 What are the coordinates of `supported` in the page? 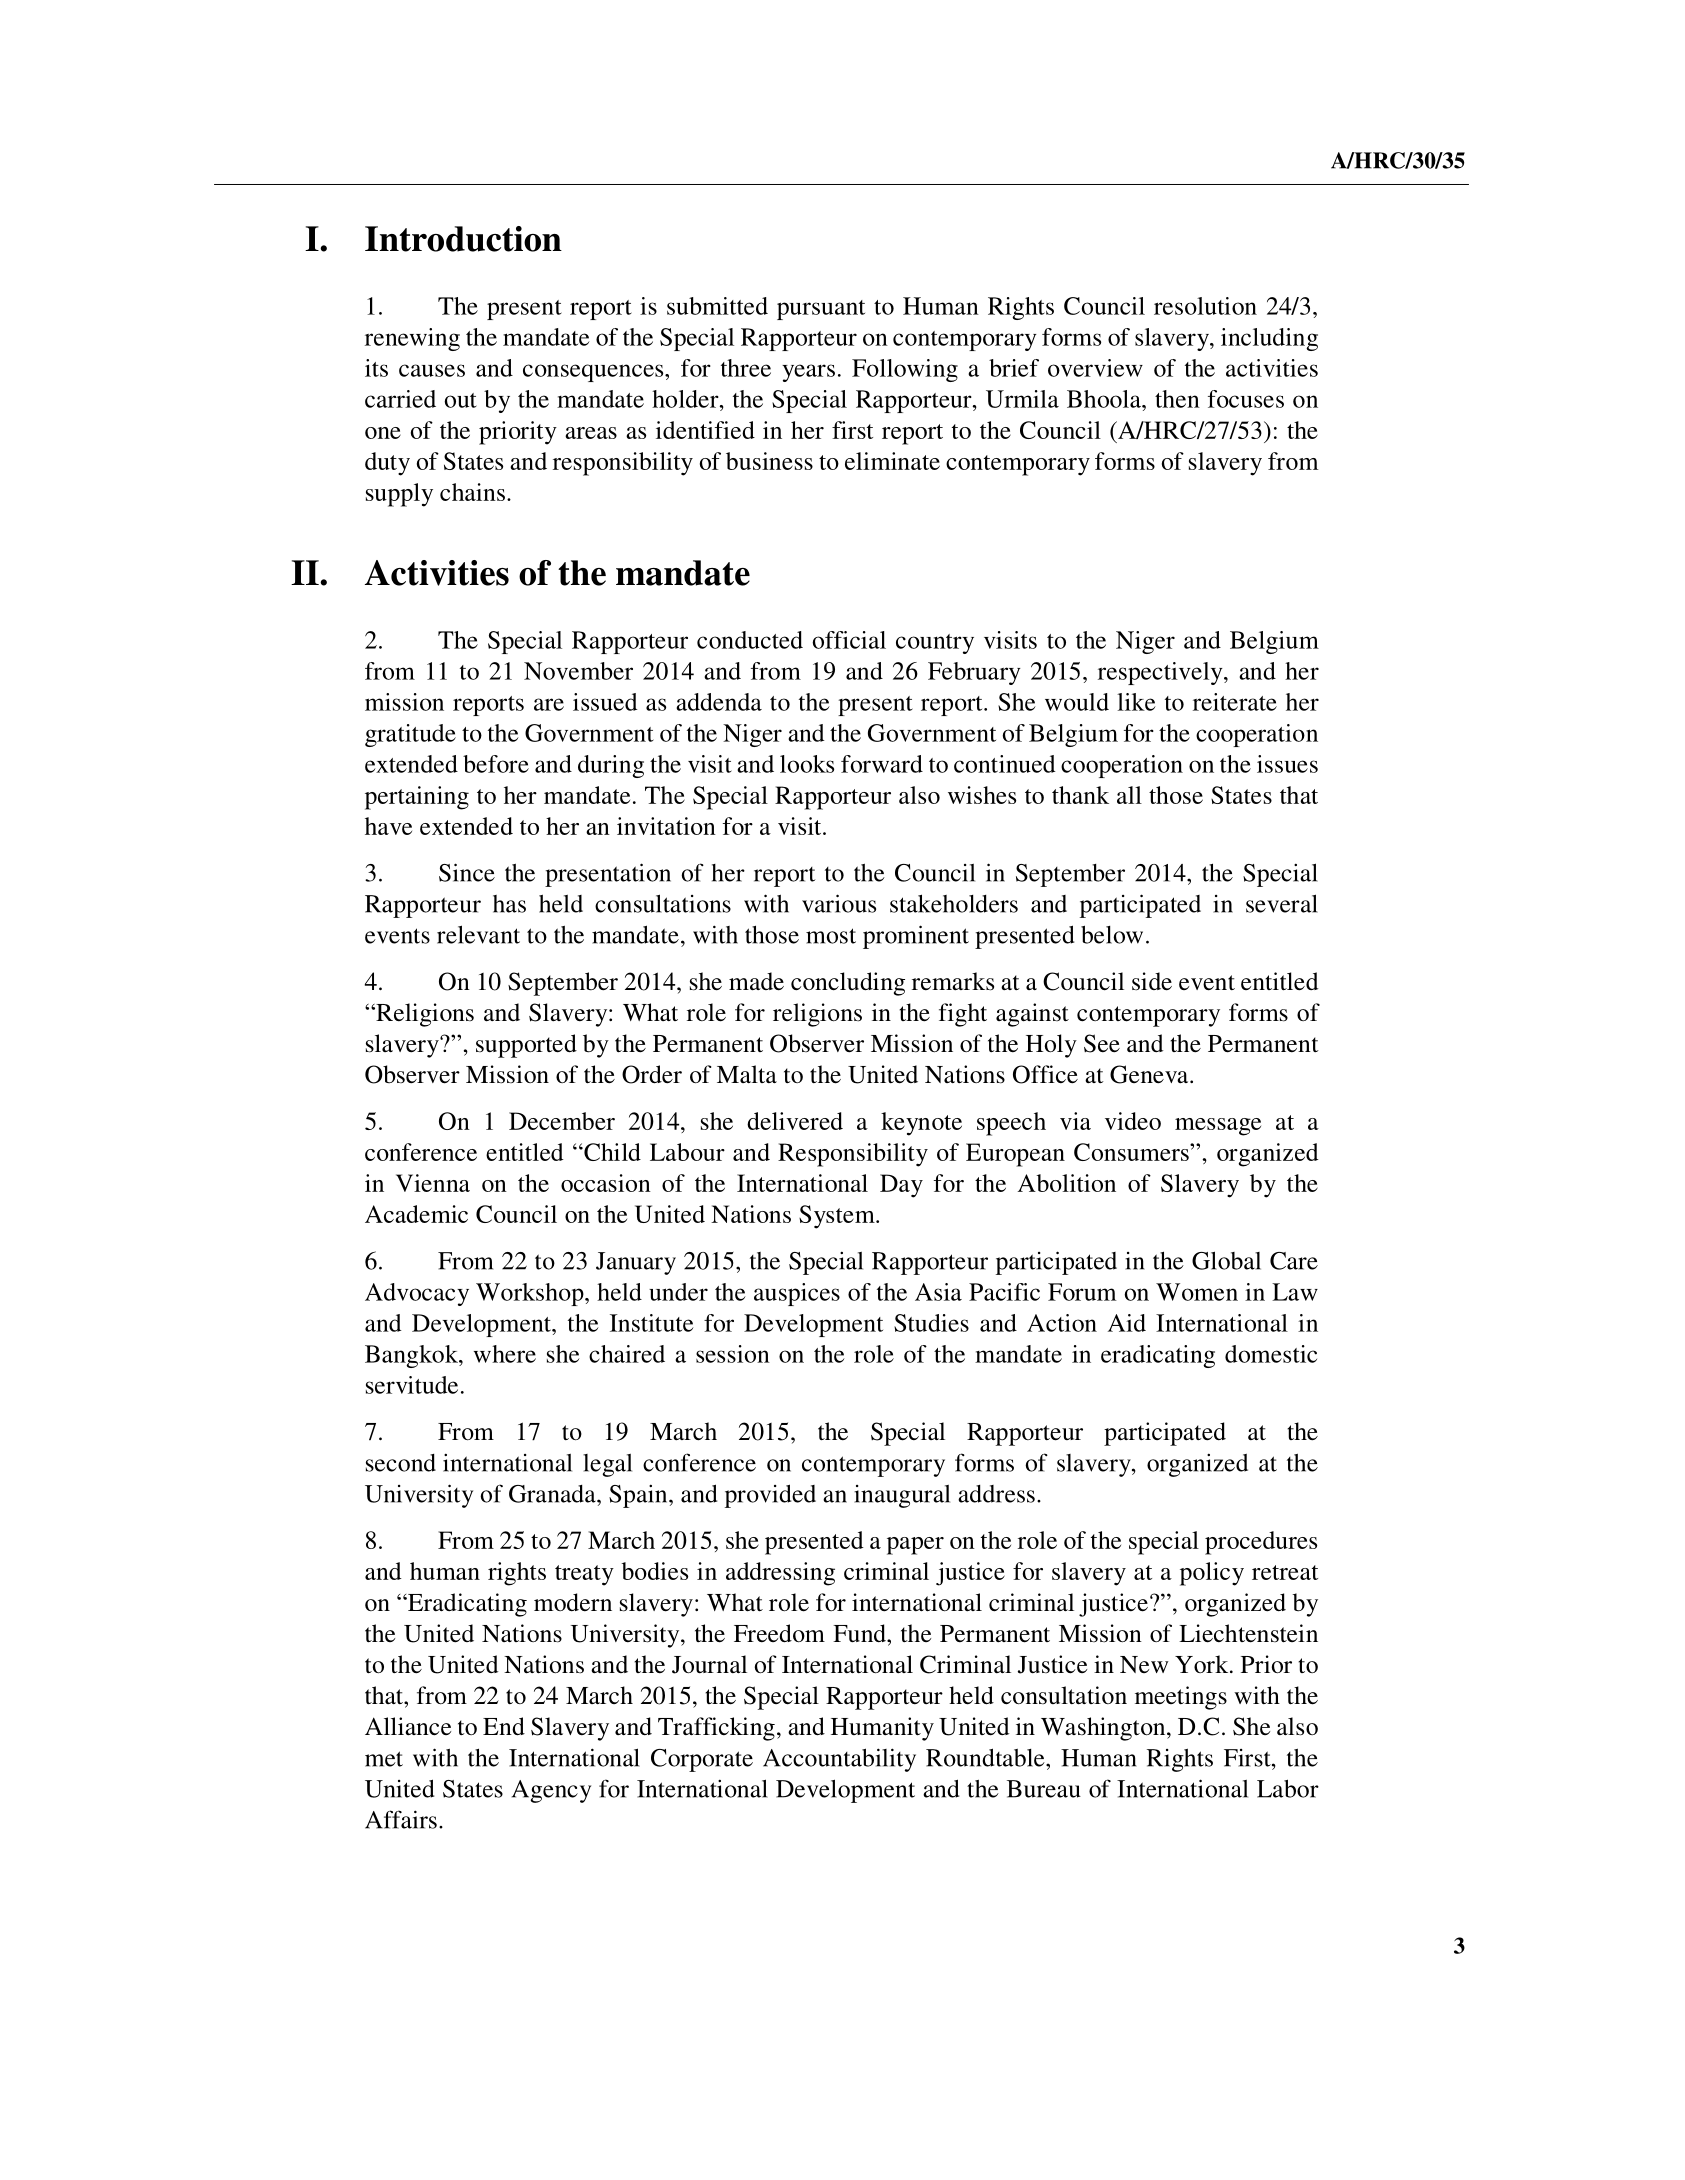 It's located at (526, 1046).
